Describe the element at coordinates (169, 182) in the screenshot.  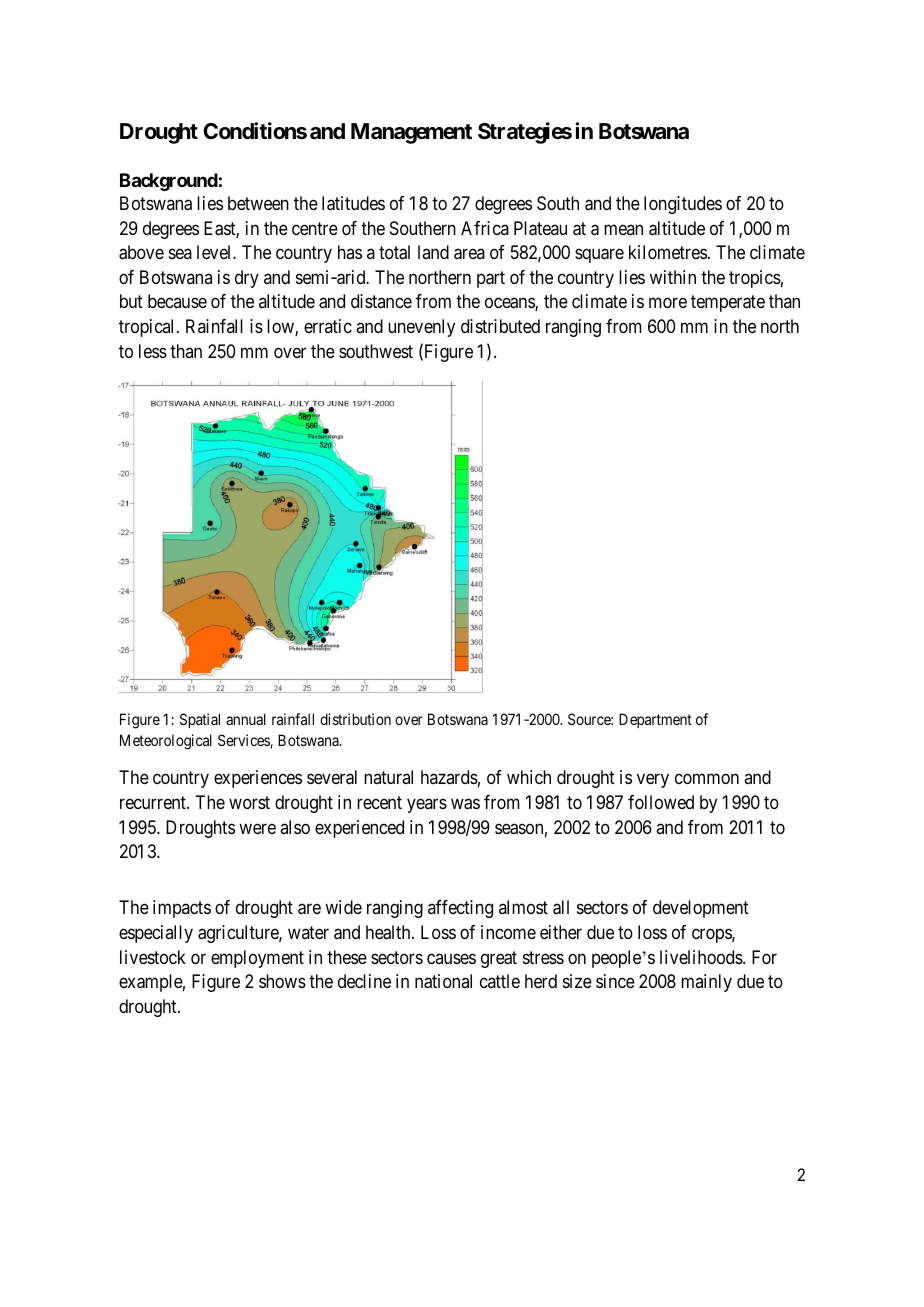
I see `Background` at that location.
